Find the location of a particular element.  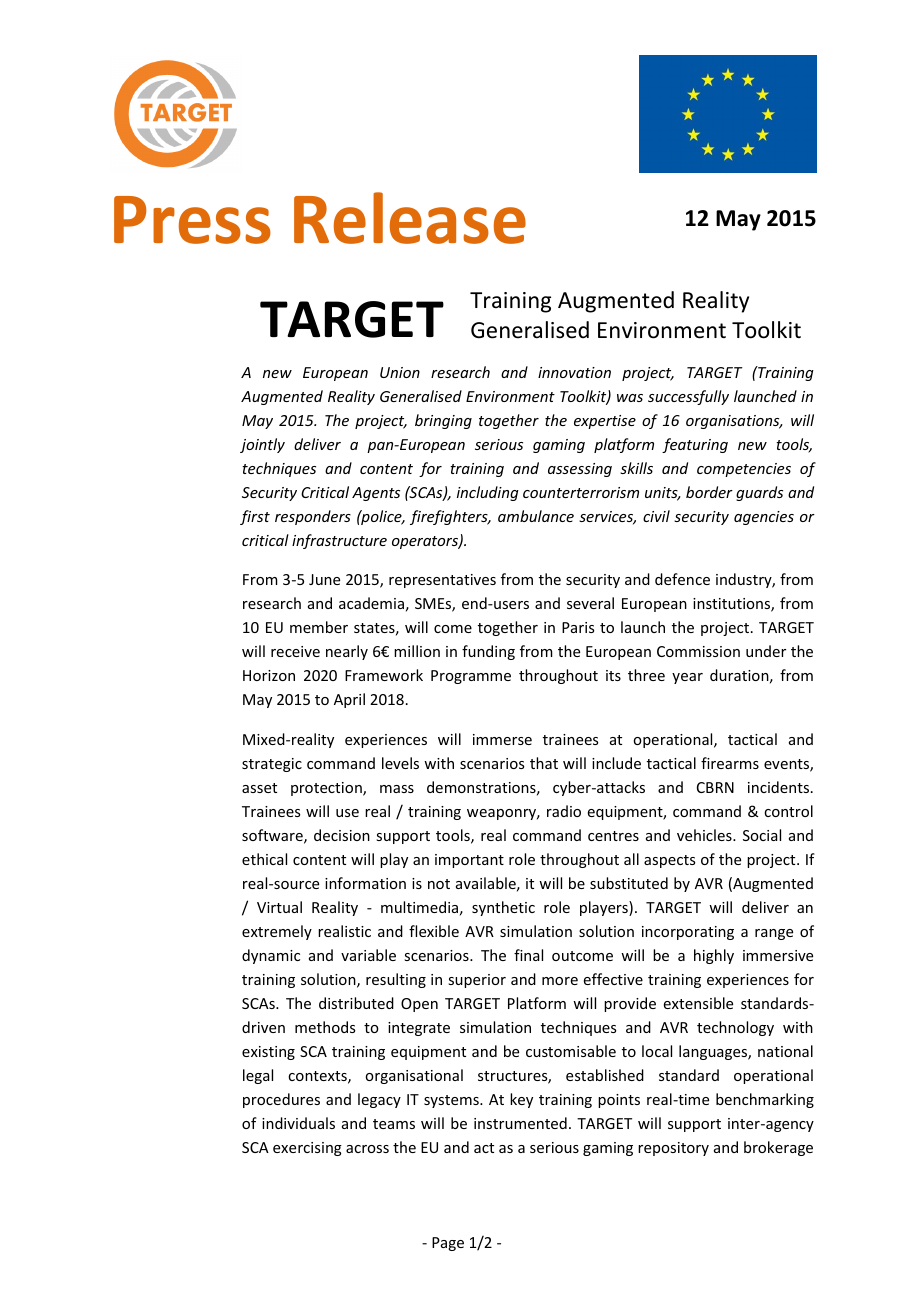

successfully is located at coordinates (688, 397).
